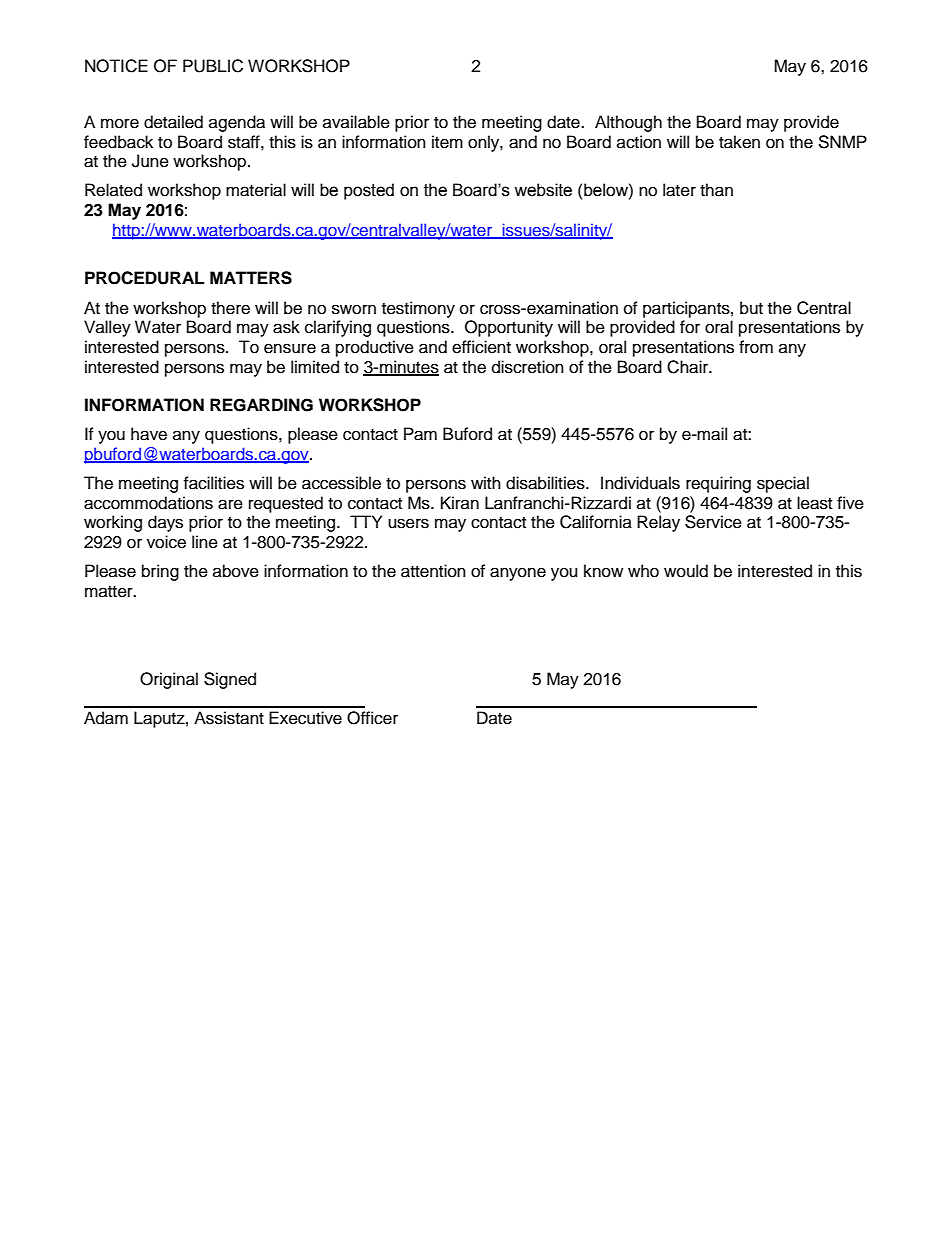 This screenshot has width=952, height=1233. Describe the element at coordinates (686, 571) in the screenshot. I see `would` at that location.
